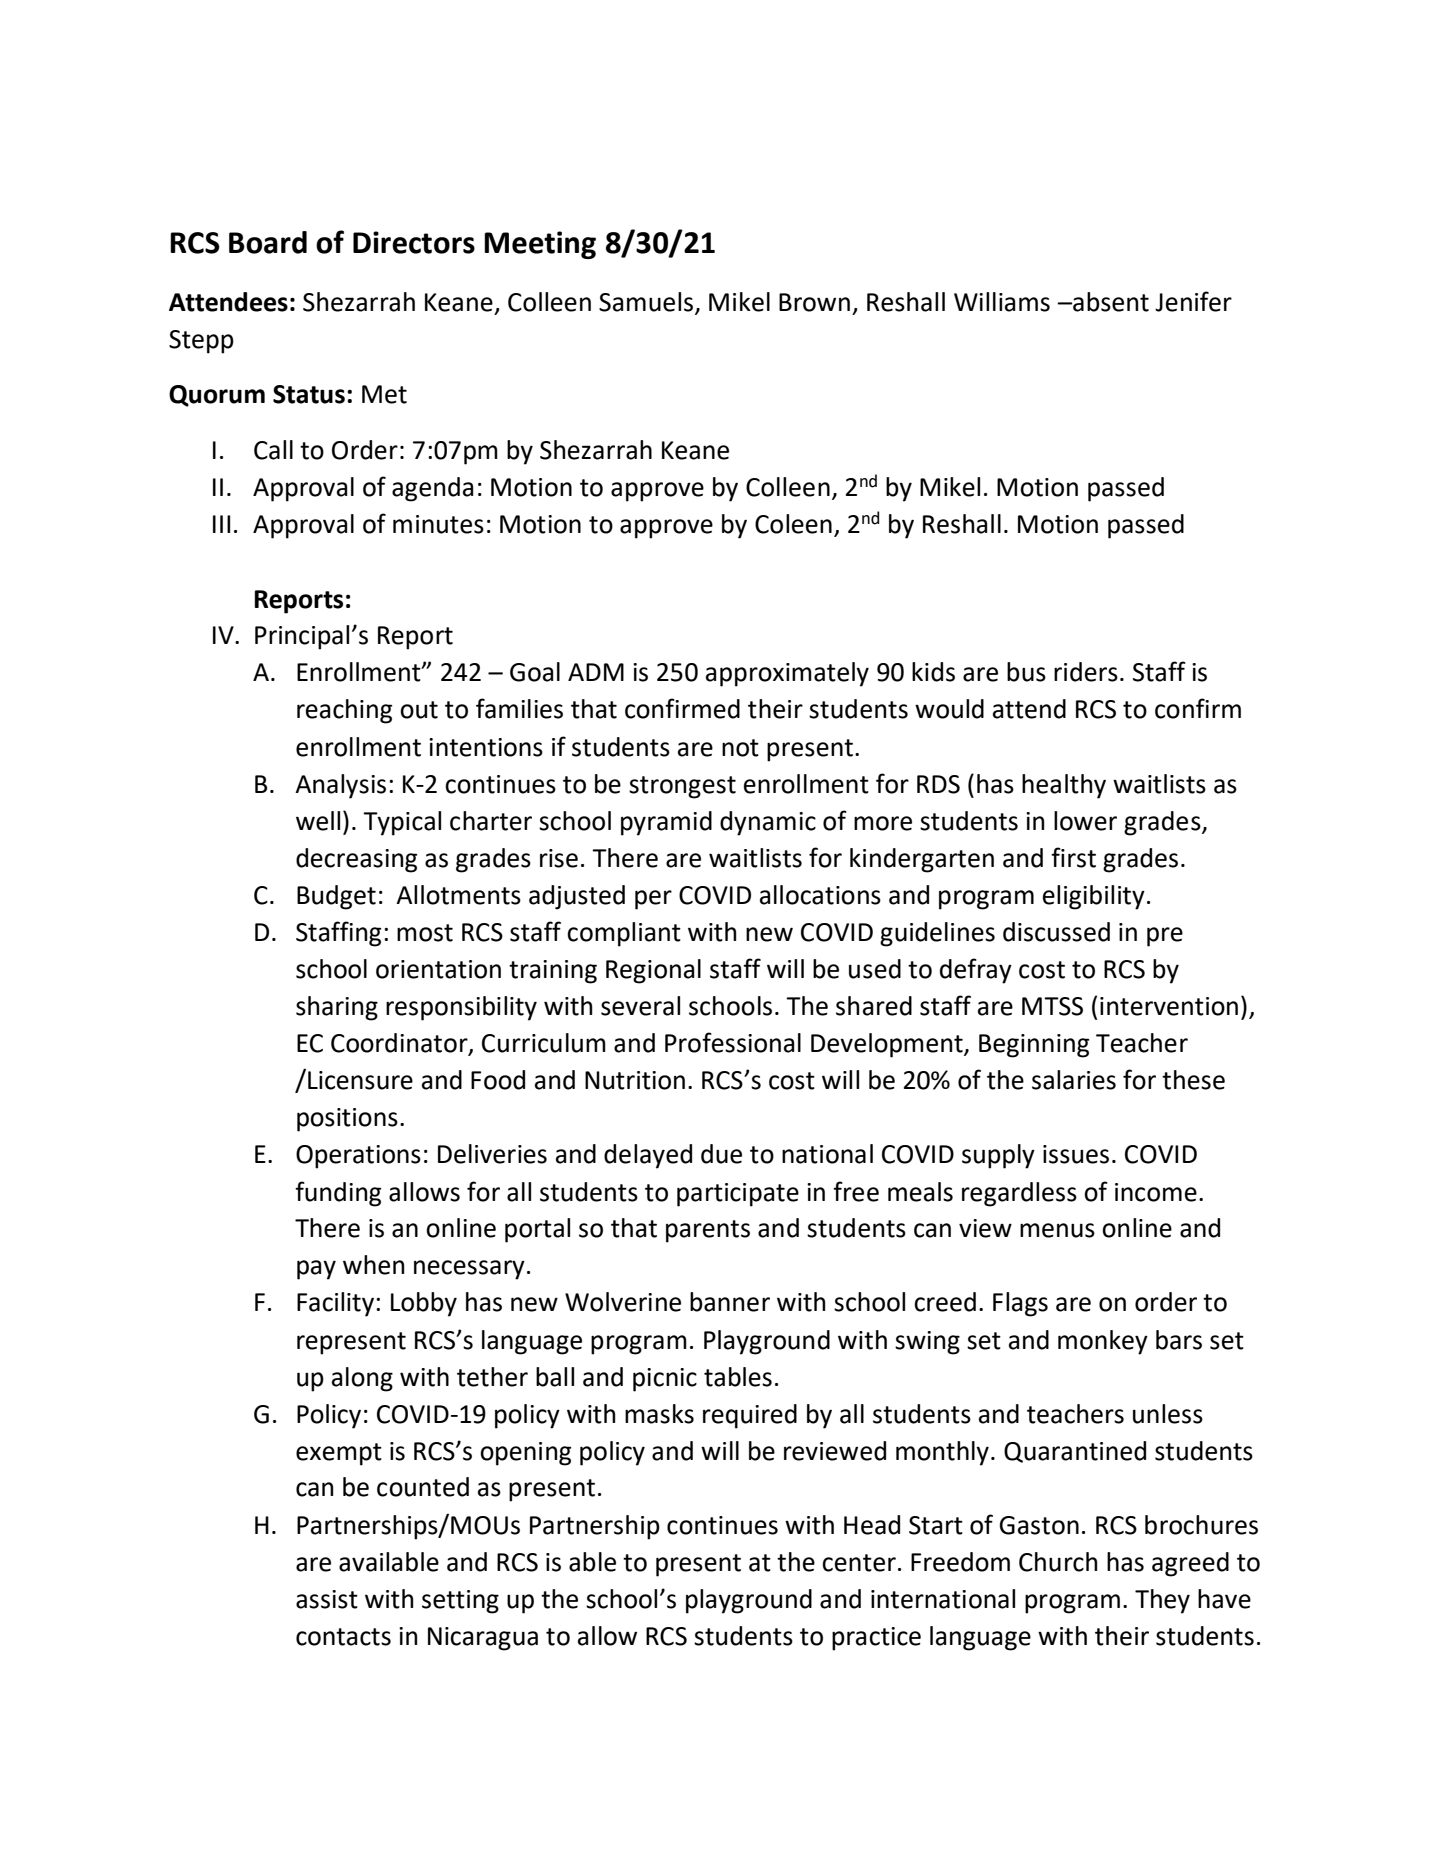 The width and height of the screenshot is (1434, 1856). What do you see at coordinates (646, 302) in the screenshot?
I see `Samuels` at bounding box center [646, 302].
